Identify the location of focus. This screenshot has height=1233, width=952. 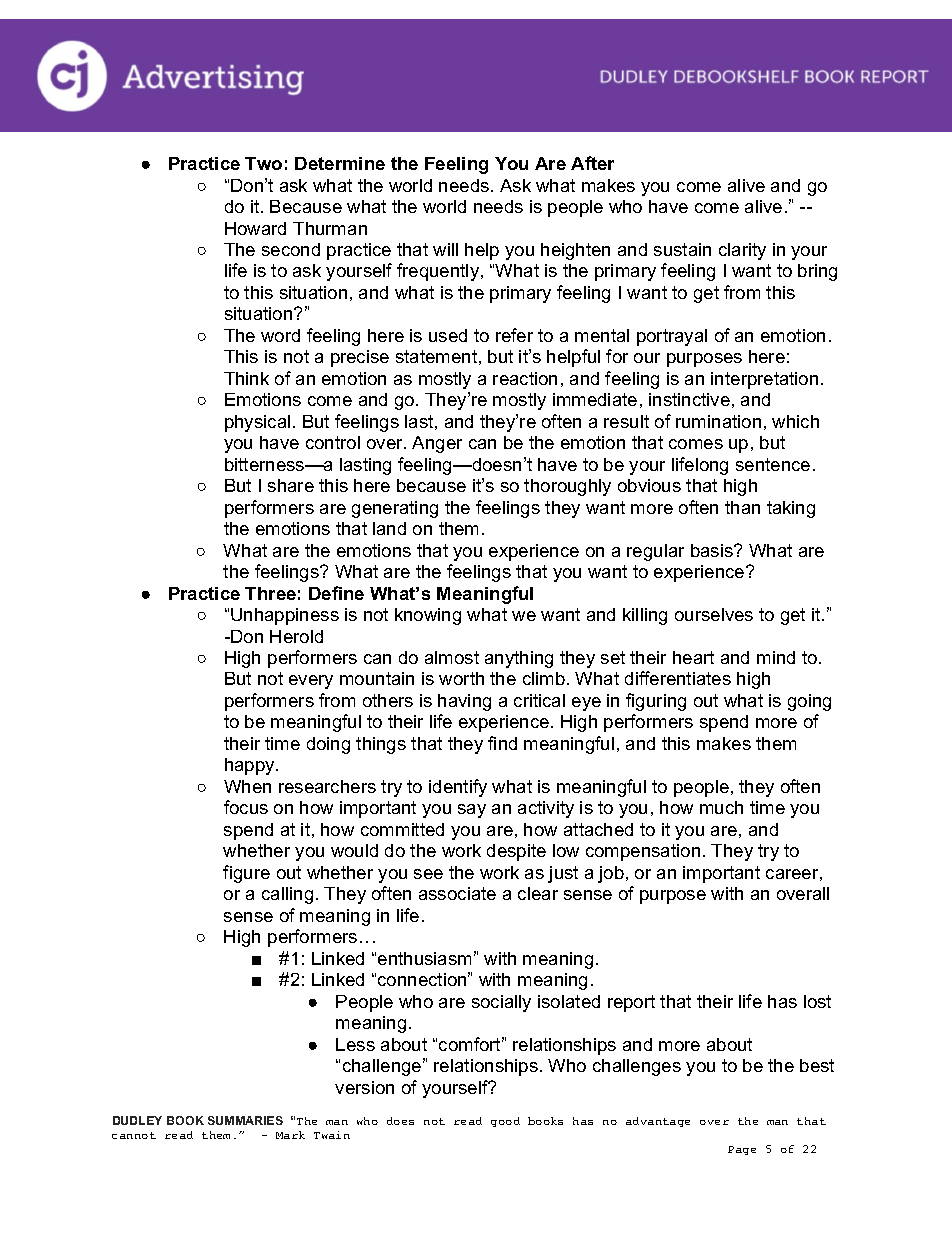
(246, 807).
